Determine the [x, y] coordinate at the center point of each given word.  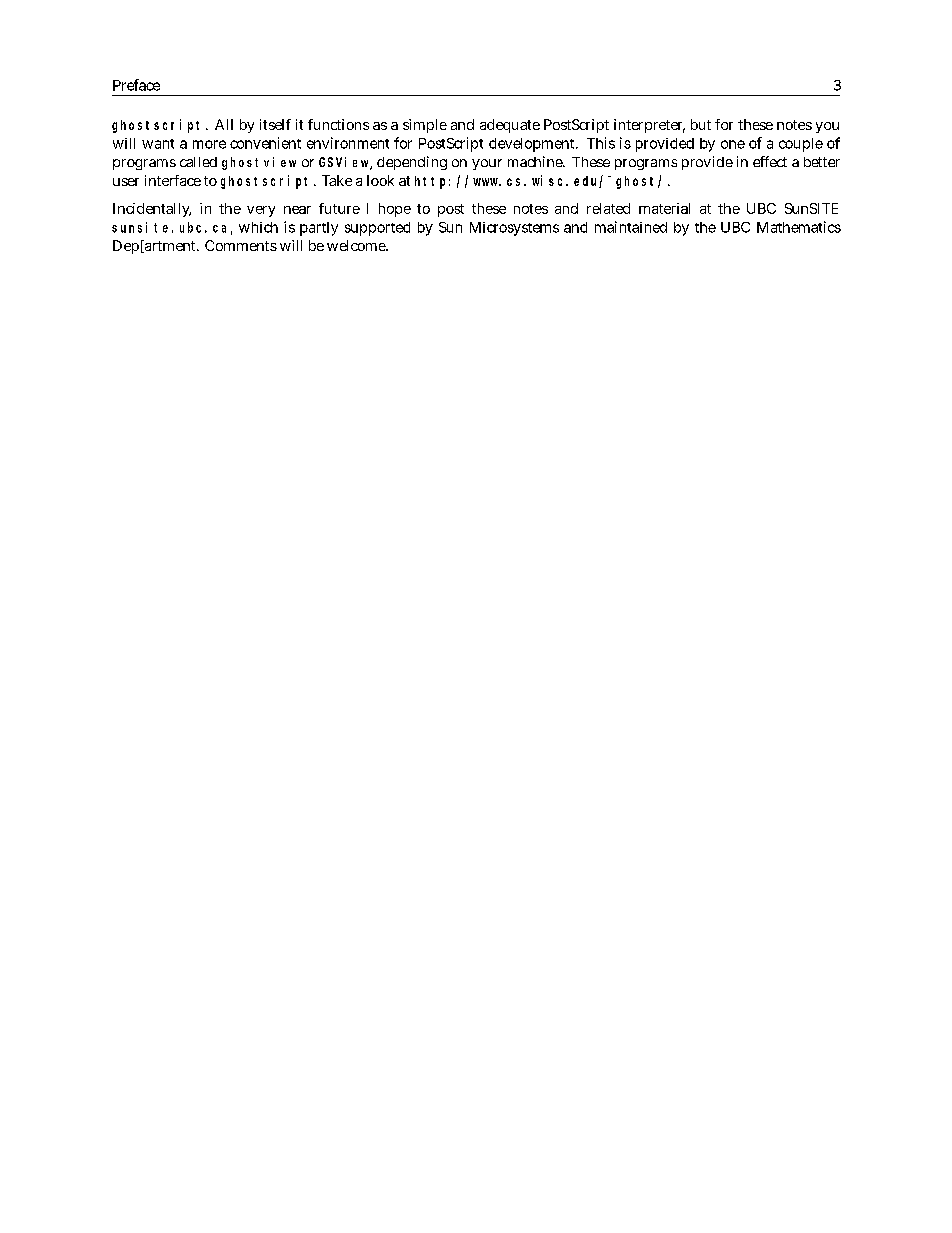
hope [395, 210]
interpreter [649, 126]
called [198, 162]
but [701, 124]
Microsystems [514, 229]
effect [770, 161]
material [664, 208]
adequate [510, 126]
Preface [136, 85]
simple [425, 126]
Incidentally [152, 210]
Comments [241, 245]
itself [275, 124]
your [487, 164]
